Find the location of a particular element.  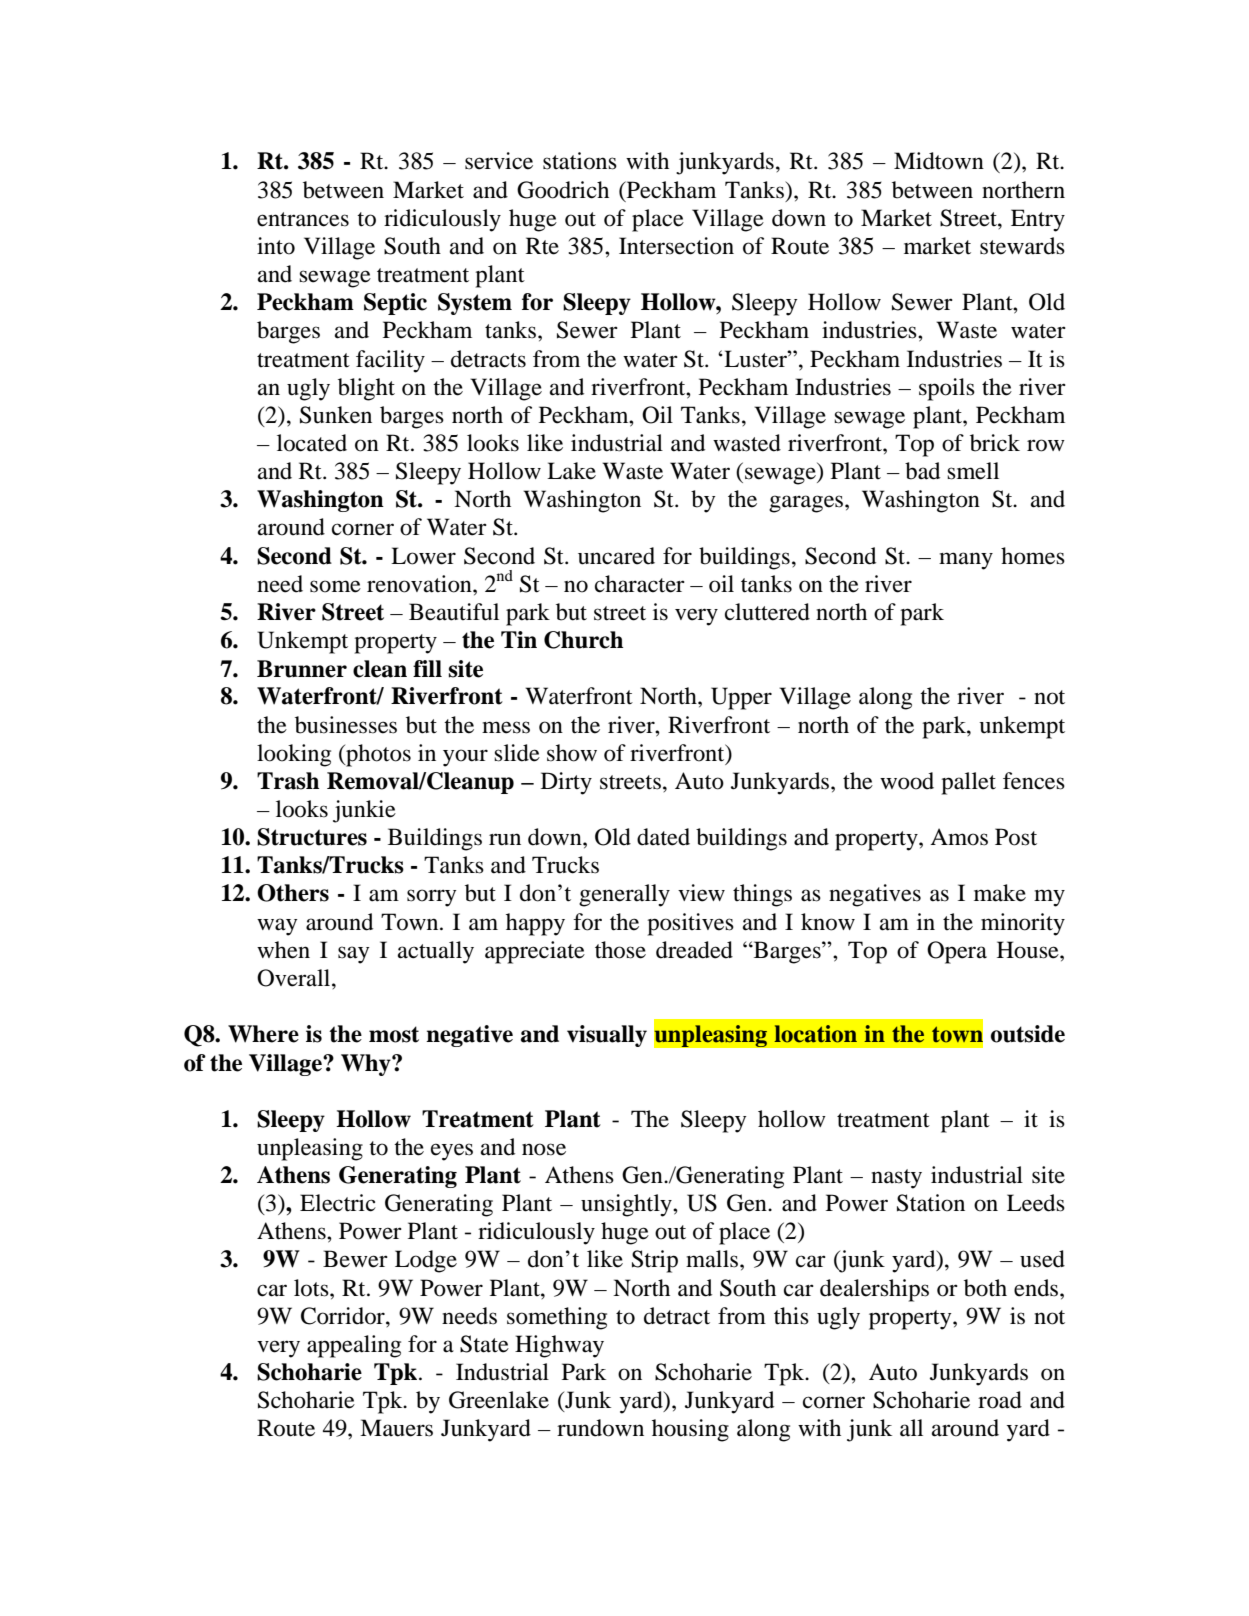

renovation is located at coordinates (420, 584).
